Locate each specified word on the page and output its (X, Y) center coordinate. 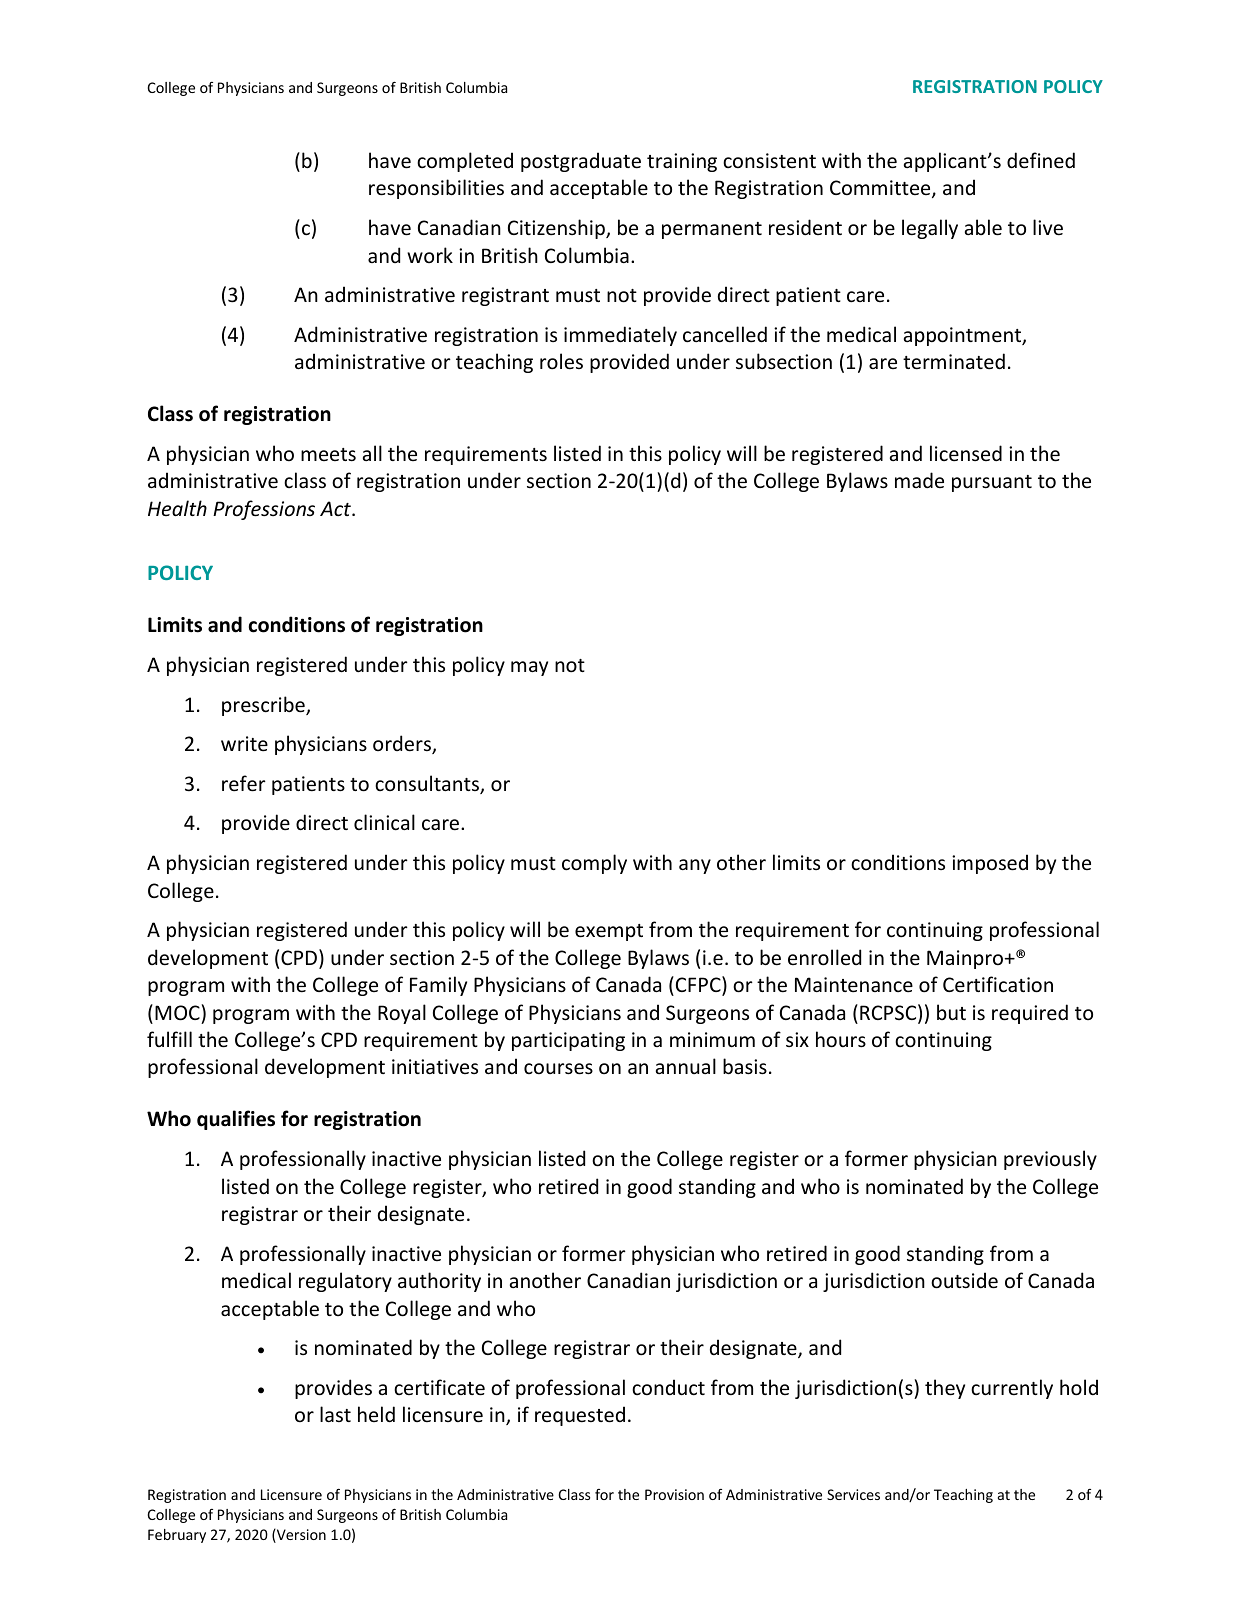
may (529, 668)
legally (930, 229)
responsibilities (436, 189)
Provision (674, 1494)
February (177, 1536)
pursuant (992, 483)
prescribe (264, 706)
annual (686, 1066)
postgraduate (581, 162)
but (951, 1012)
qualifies (236, 1120)
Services (853, 1494)
